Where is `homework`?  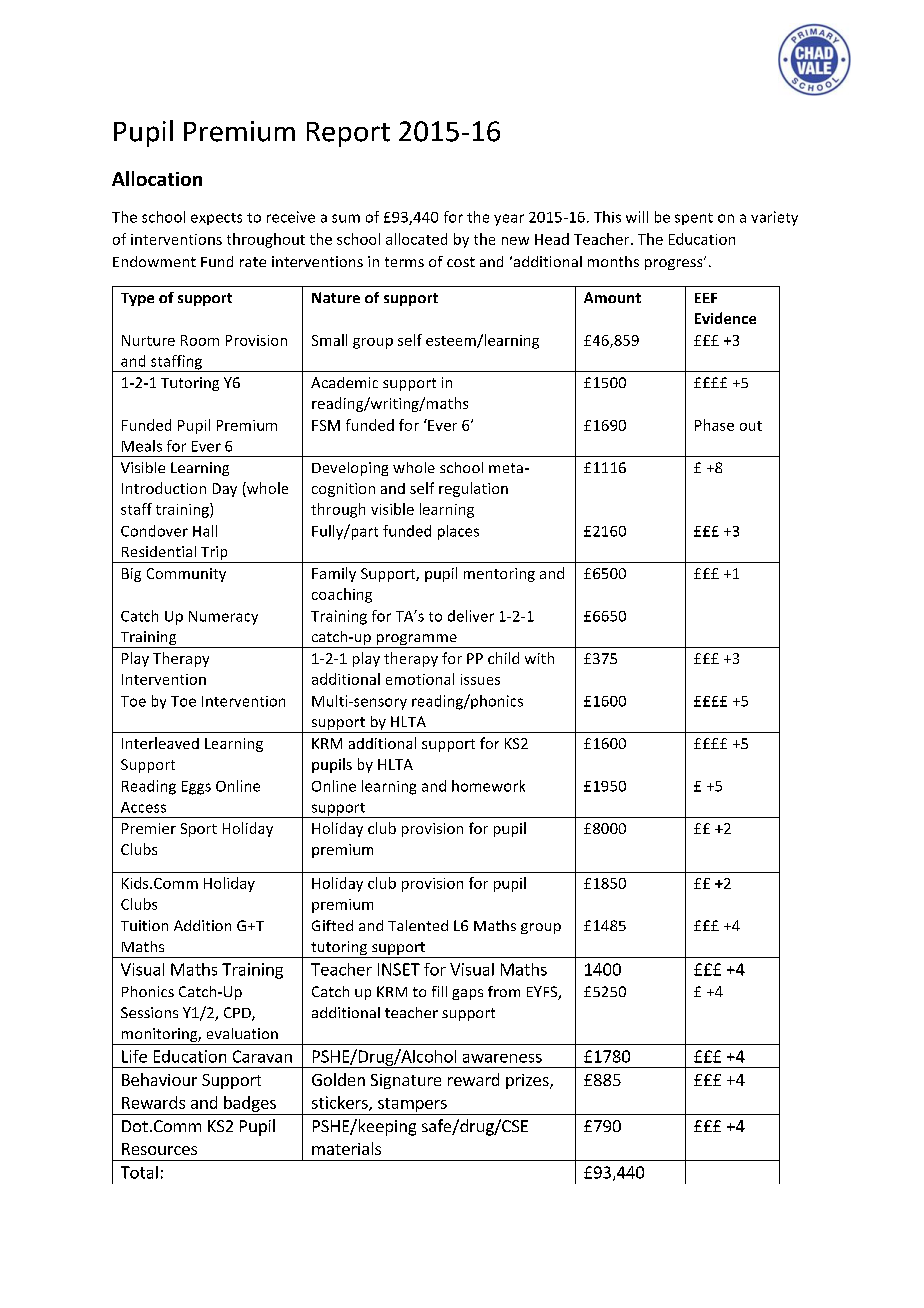 homework is located at coordinates (488, 786).
